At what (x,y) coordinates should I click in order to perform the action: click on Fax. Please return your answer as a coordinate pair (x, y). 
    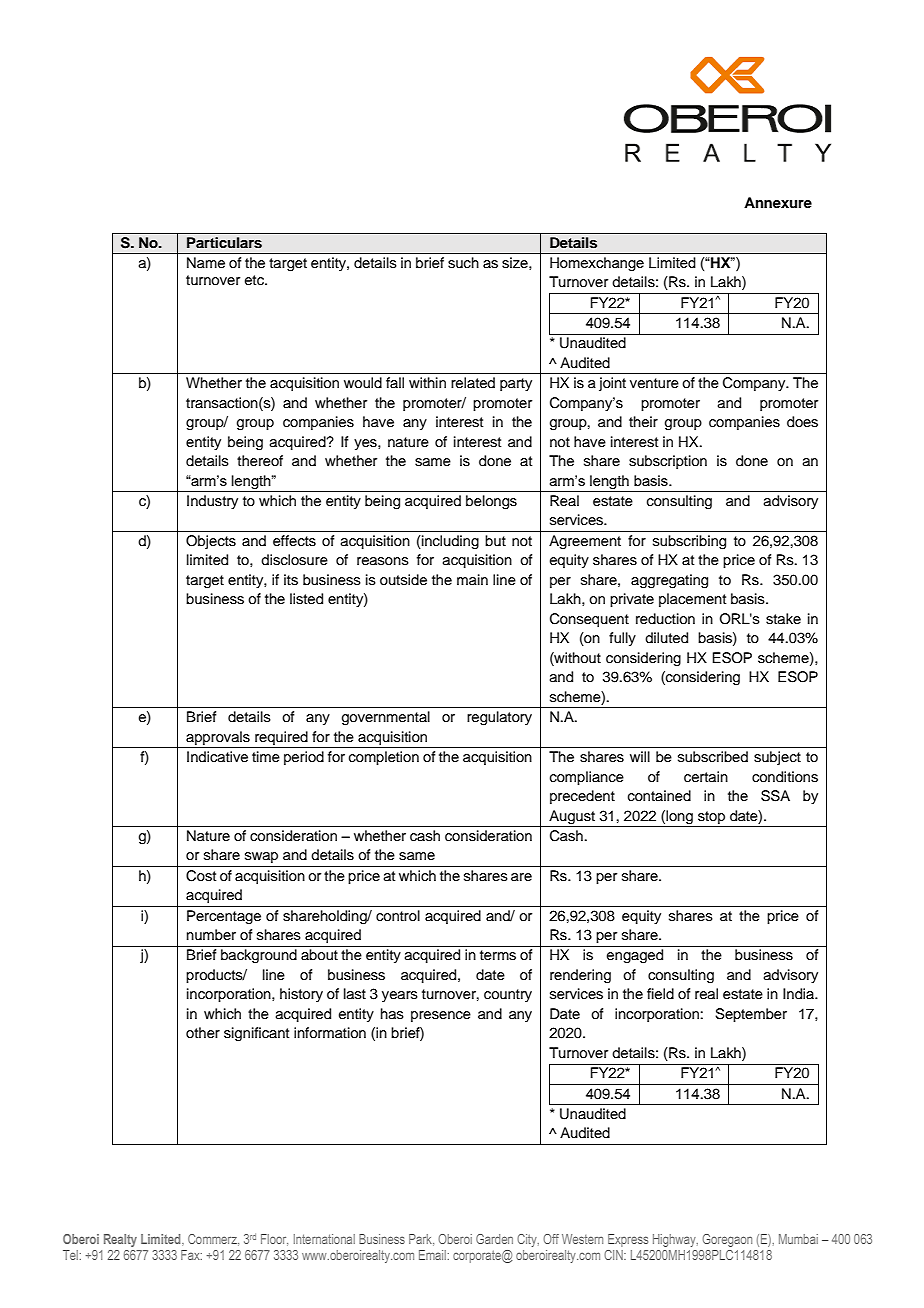
    Looking at the image, I should click on (191, 1255).
